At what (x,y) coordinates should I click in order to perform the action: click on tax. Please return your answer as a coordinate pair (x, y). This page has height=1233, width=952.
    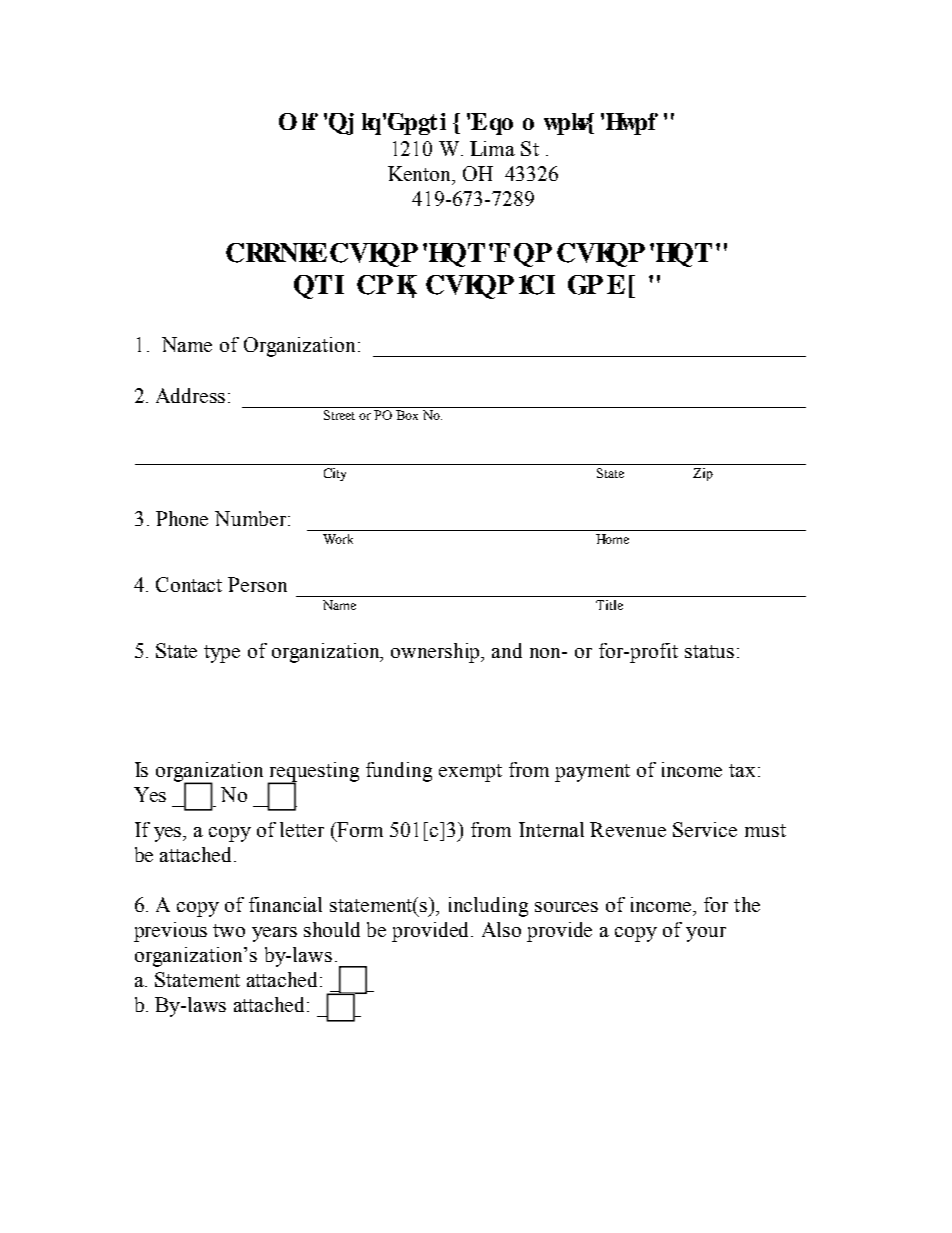
    Looking at the image, I should click on (742, 770).
